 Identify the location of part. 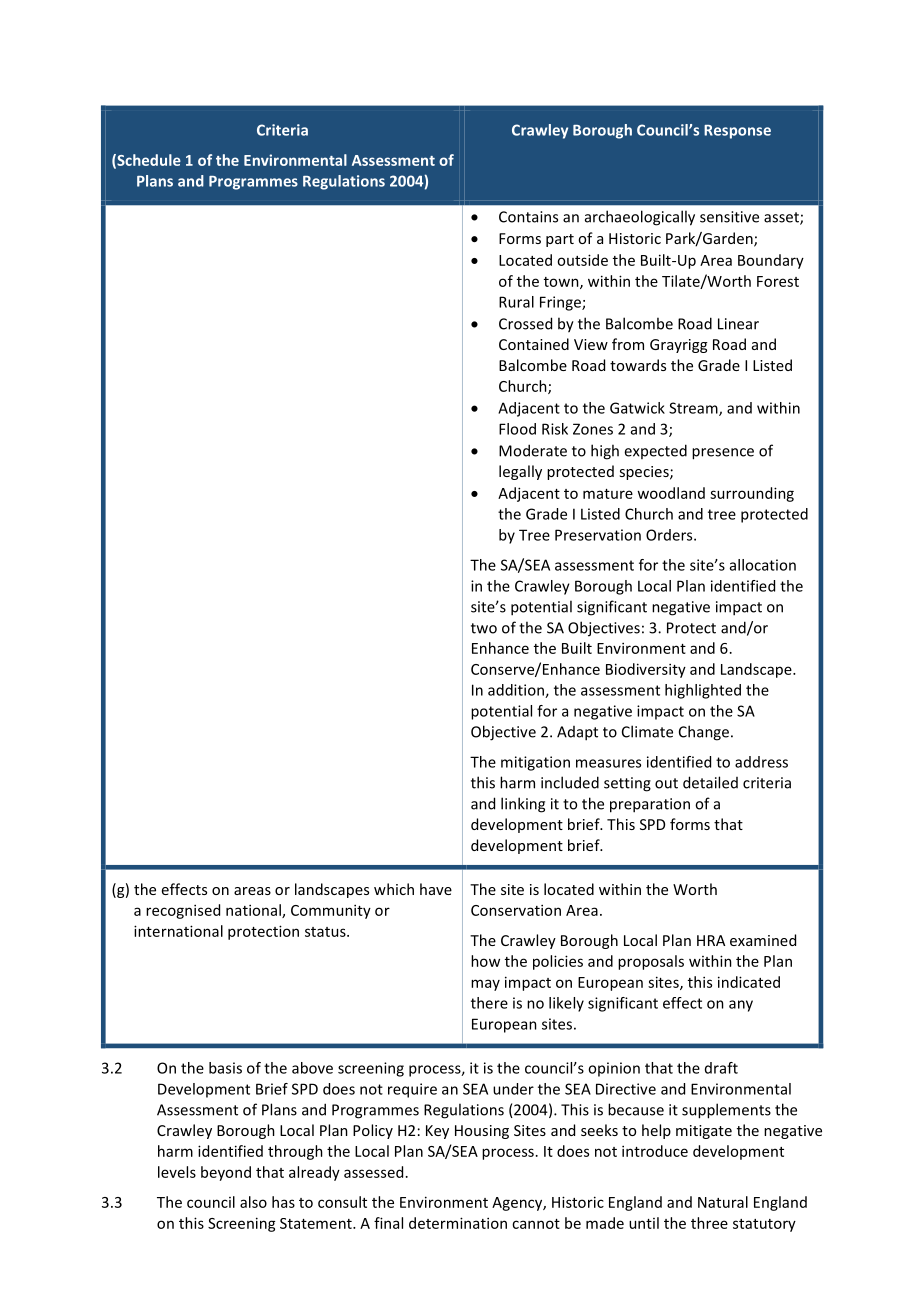
(560, 240).
